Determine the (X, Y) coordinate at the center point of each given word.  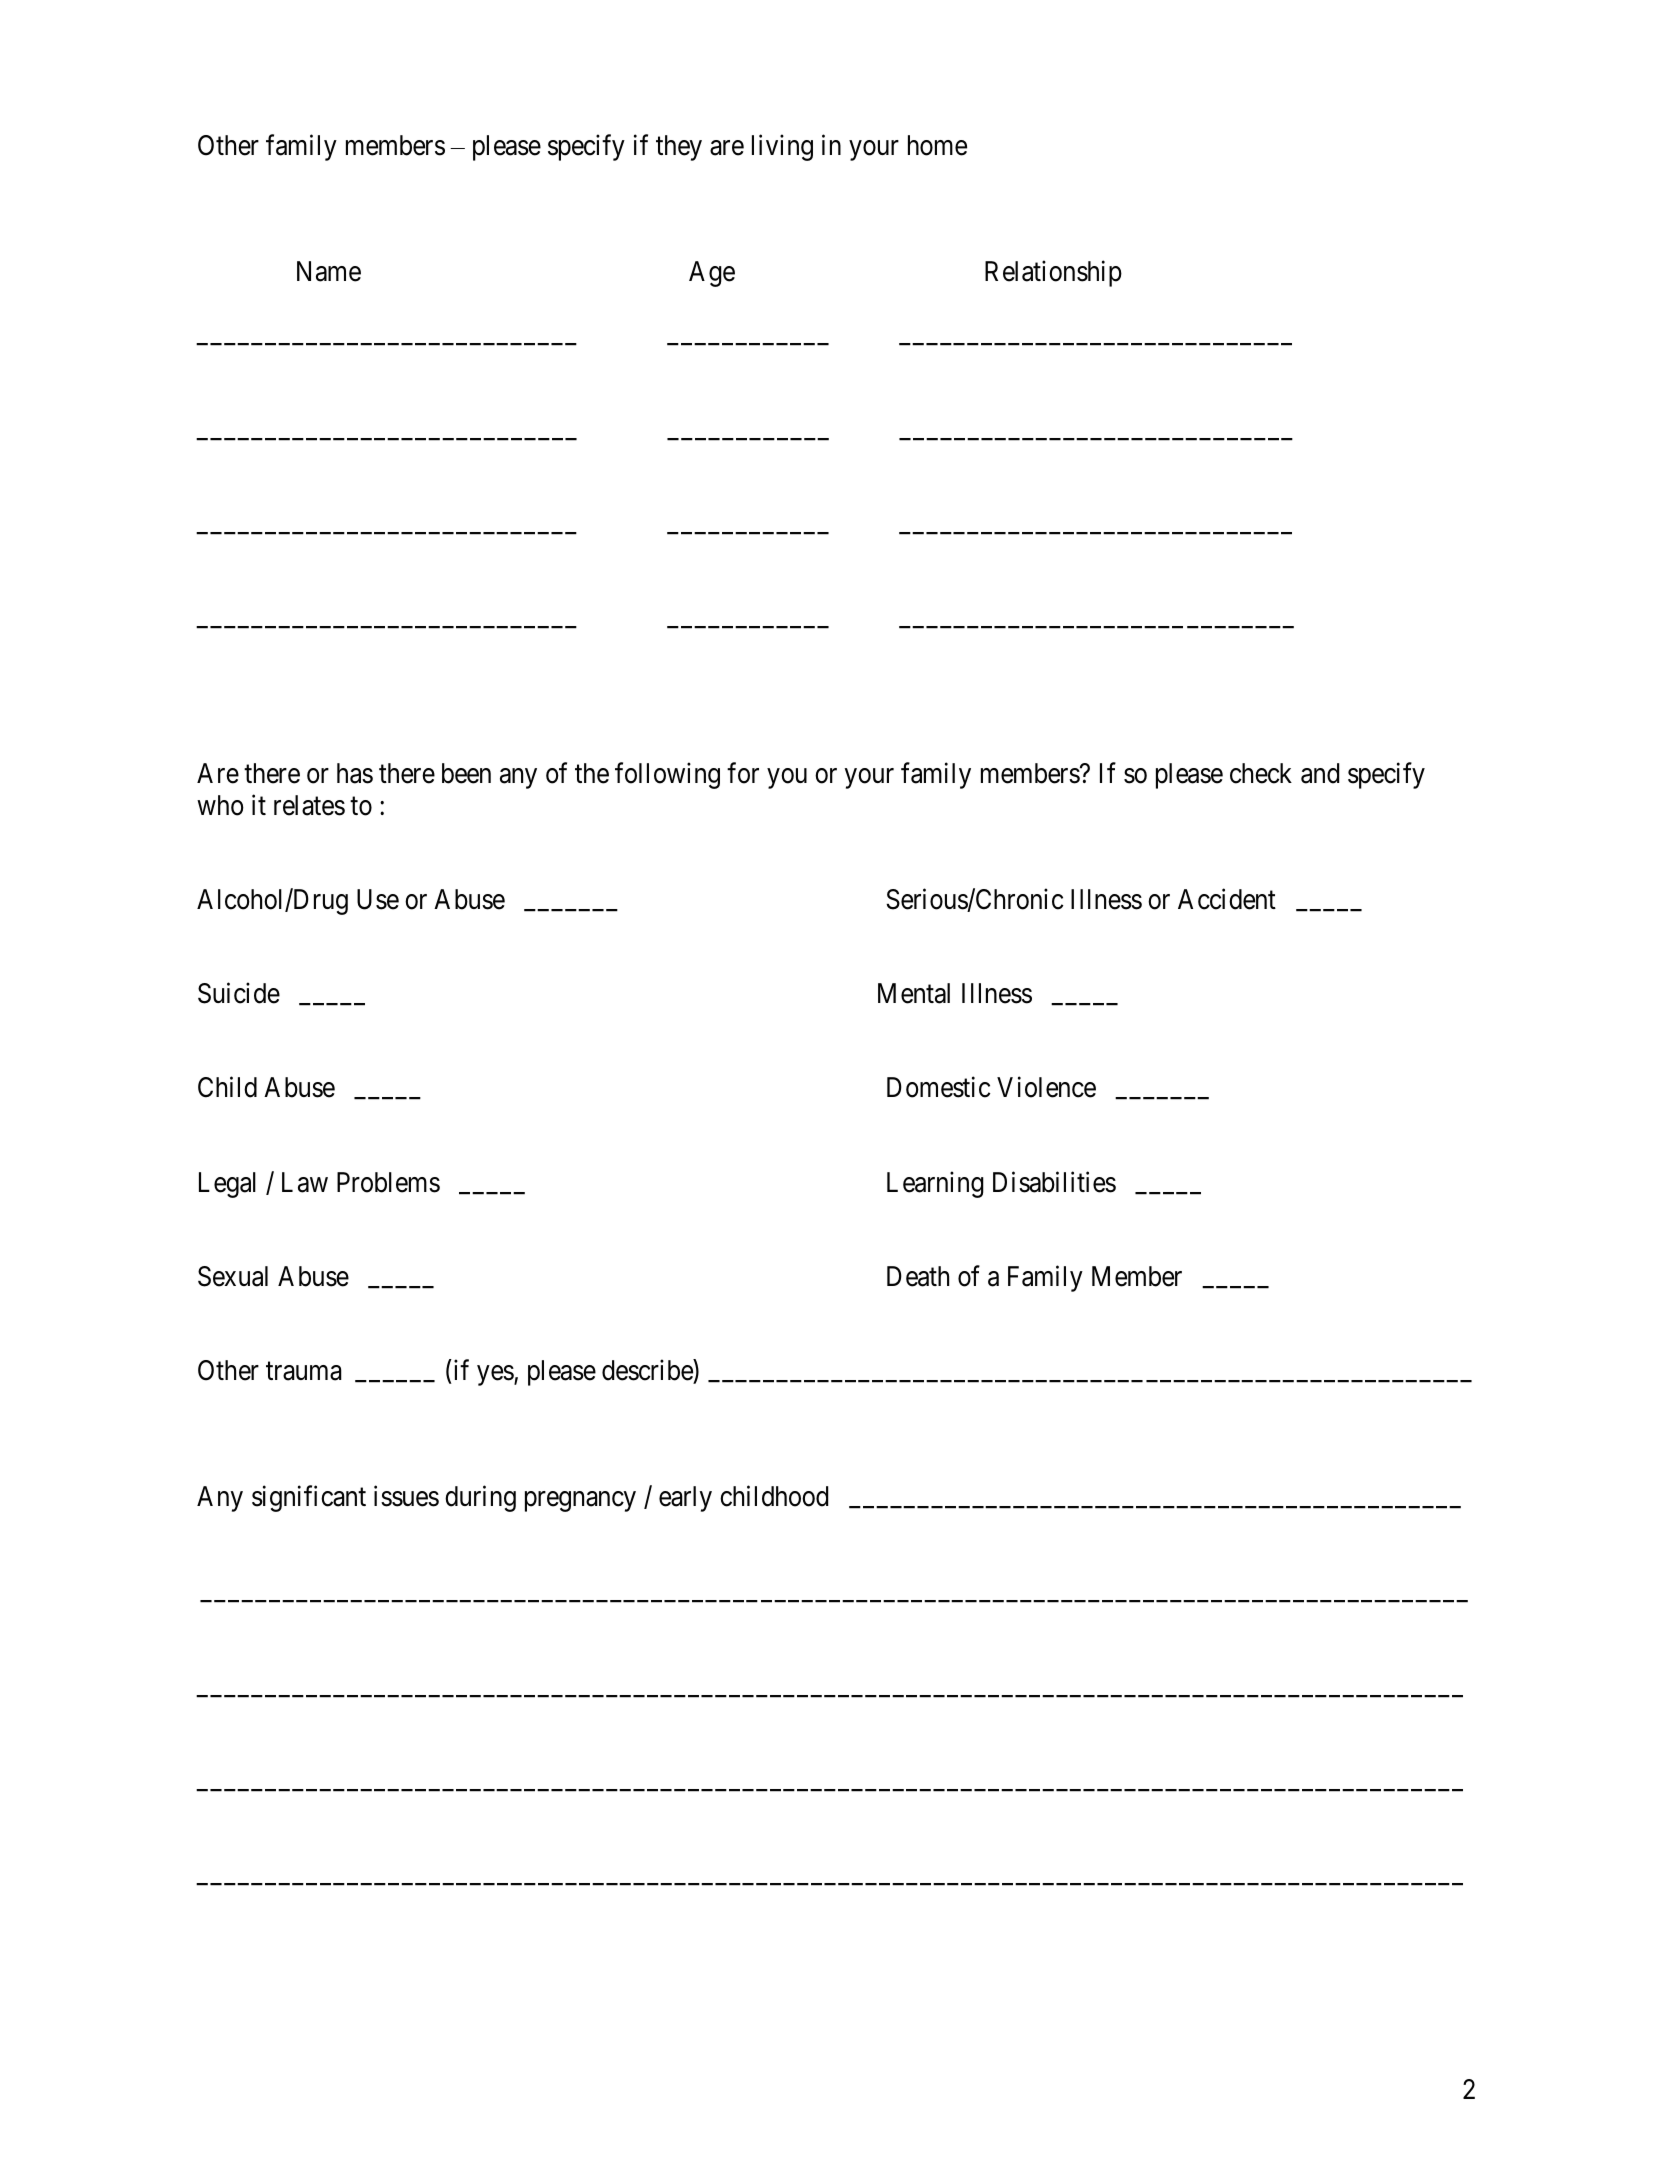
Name (329, 271)
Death (918, 1276)
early (685, 1499)
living (782, 147)
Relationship (1053, 273)
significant (309, 1498)
